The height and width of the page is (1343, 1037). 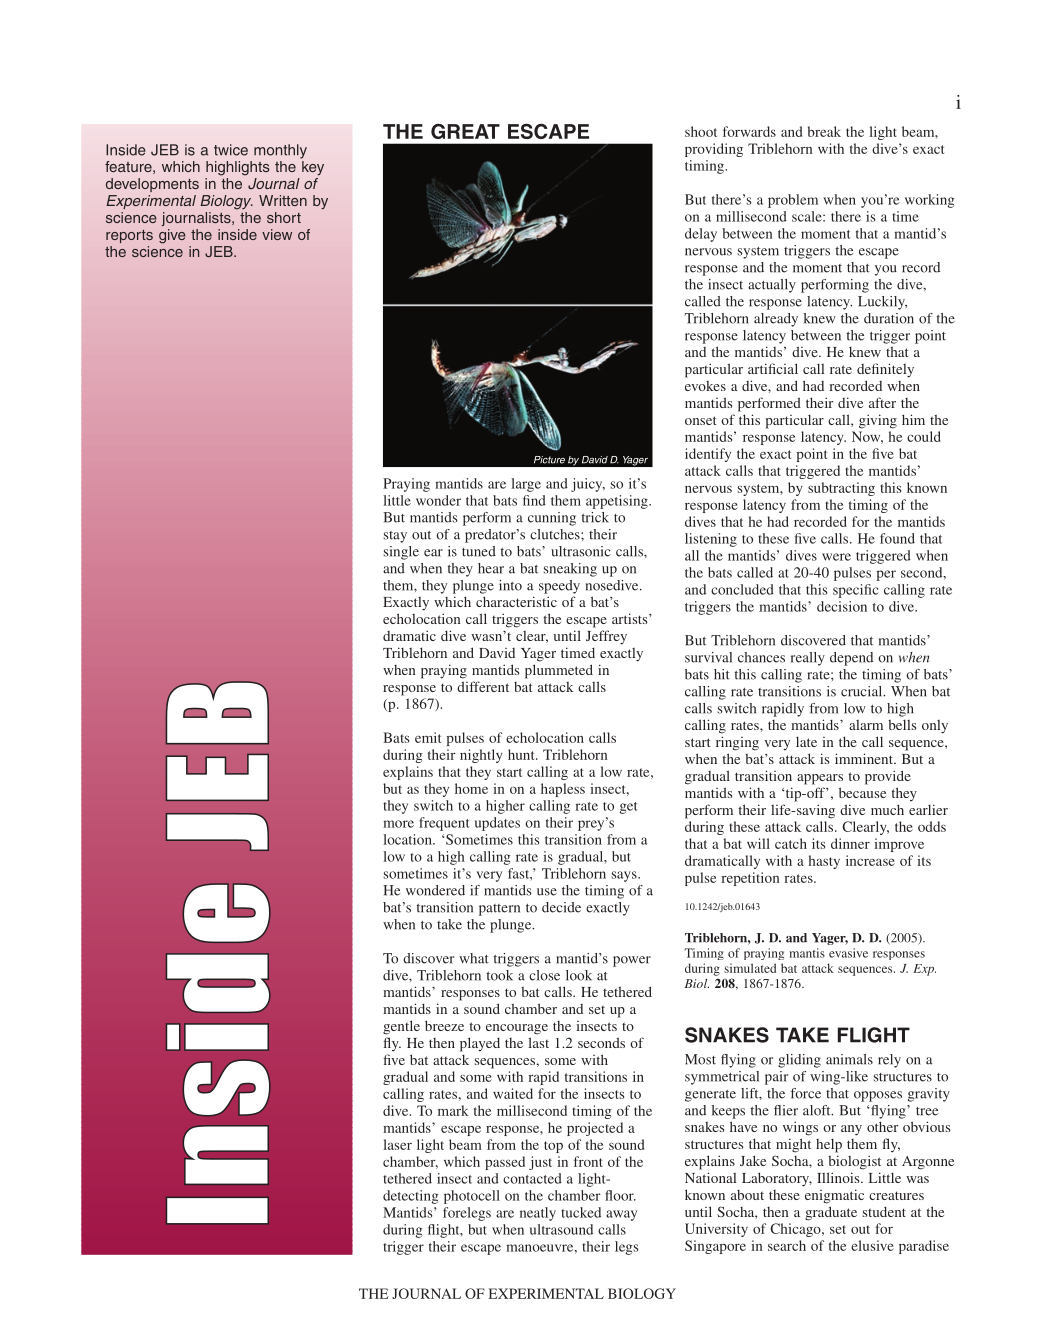 What do you see at coordinates (534, 500) in the page?
I see `find` at bounding box center [534, 500].
